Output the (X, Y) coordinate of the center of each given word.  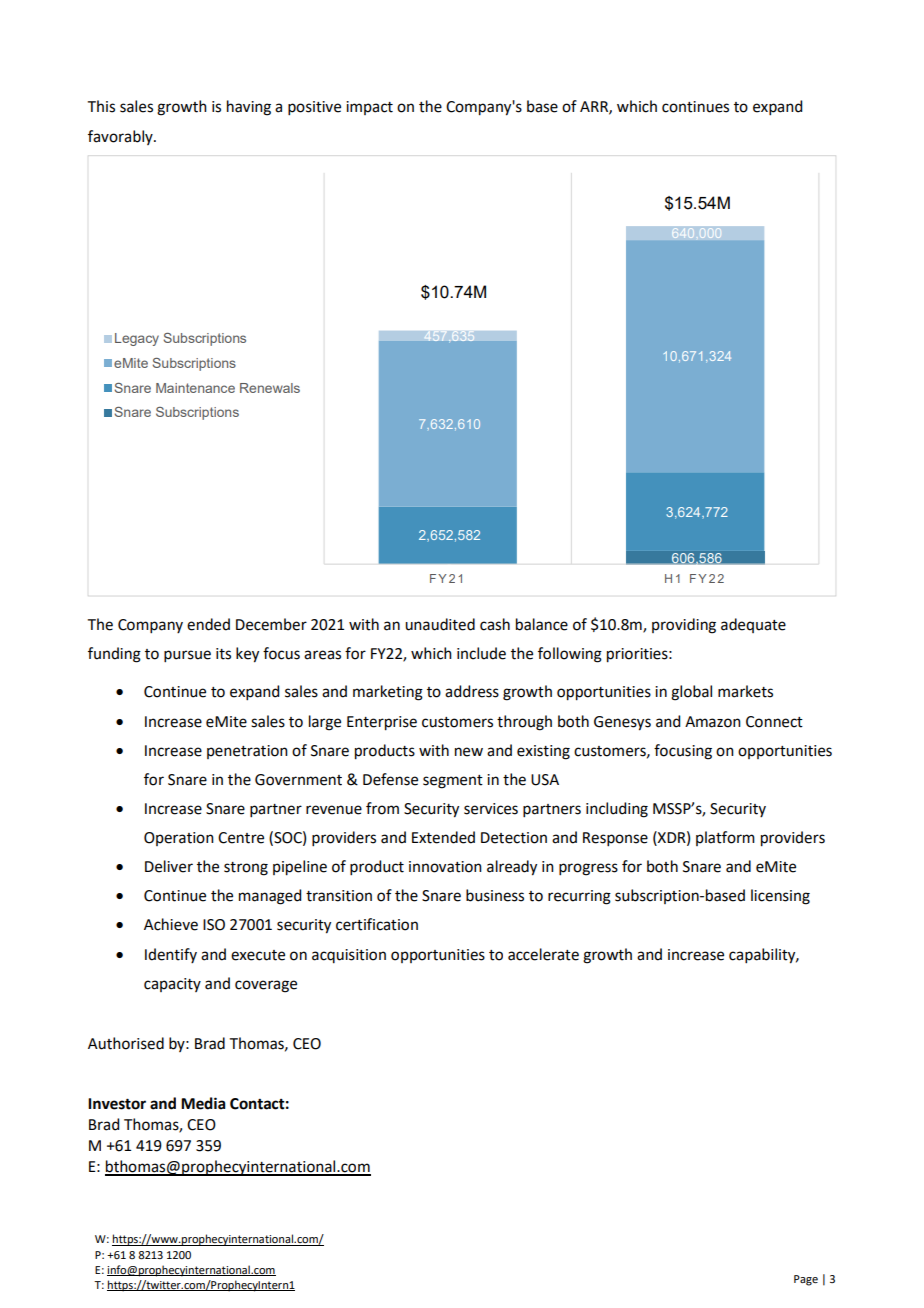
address (472, 691)
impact (369, 108)
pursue (187, 656)
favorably (121, 137)
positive (314, 108)
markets (745, 691)
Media (203, 1103)
